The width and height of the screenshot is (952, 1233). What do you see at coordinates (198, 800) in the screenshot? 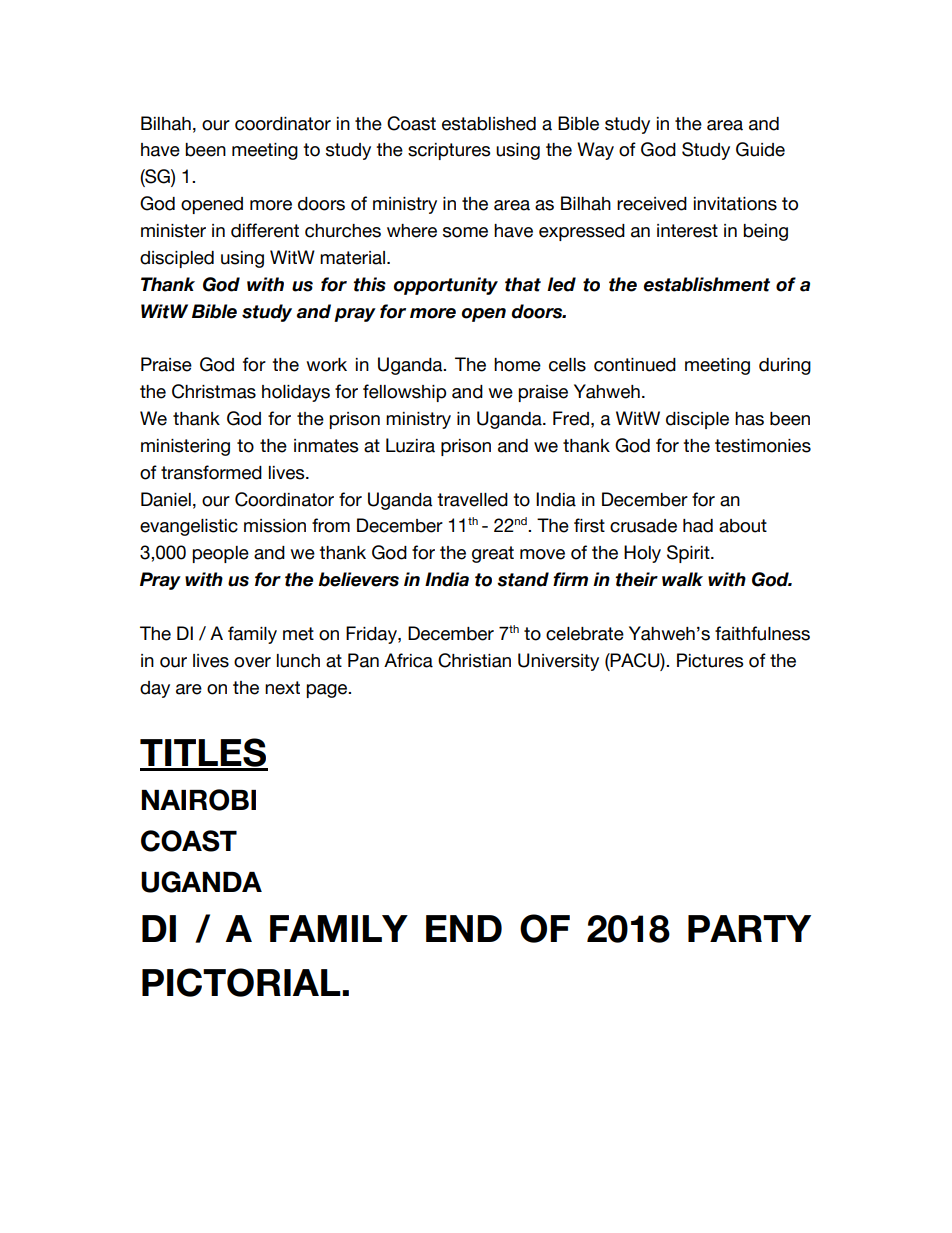
I see `NAIROBI` at bounding box center [198, 800].
